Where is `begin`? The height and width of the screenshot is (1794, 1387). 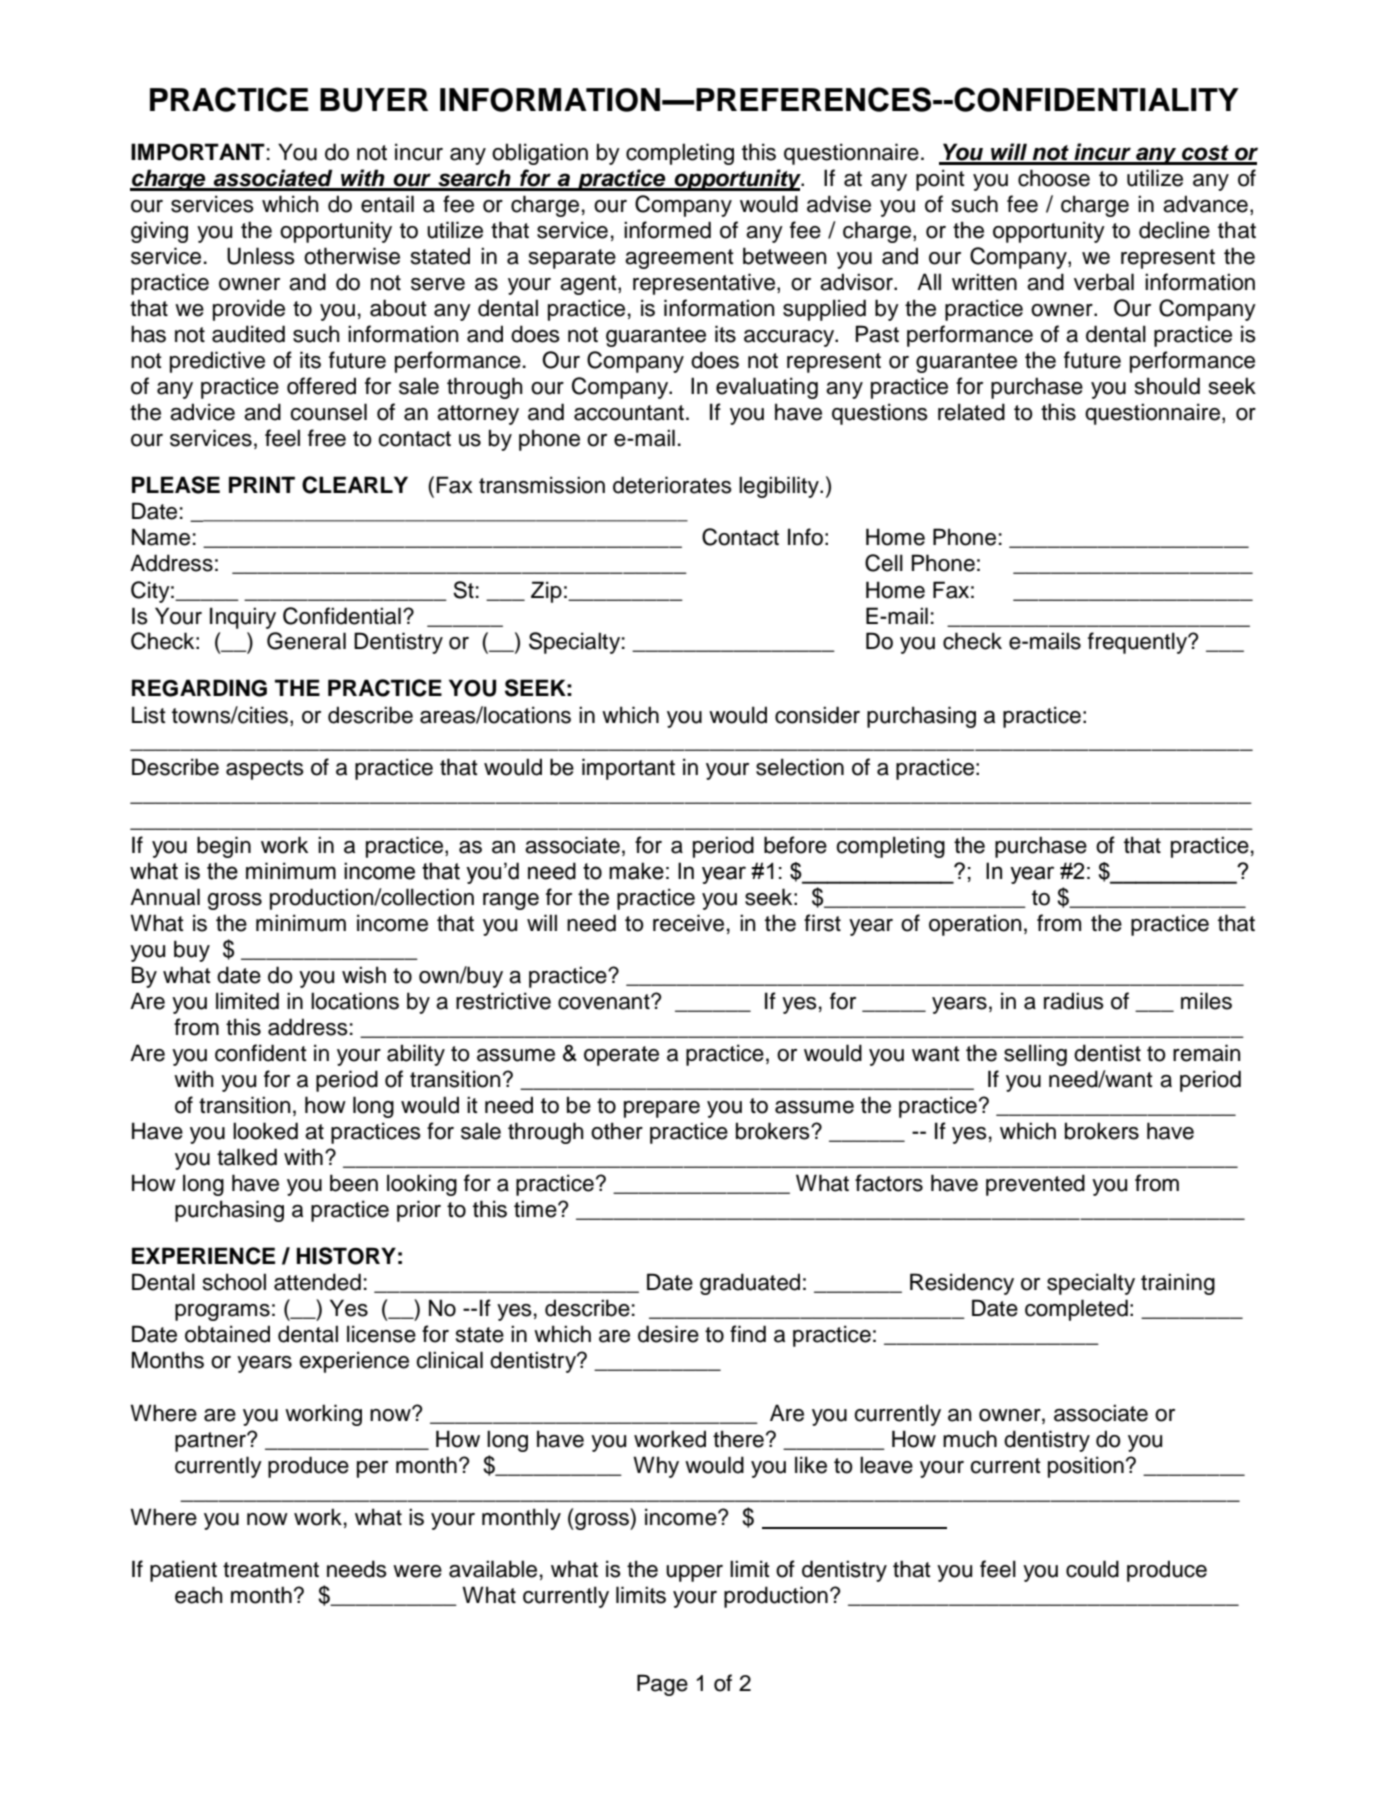 begin is located at coordinates (224, 847).
